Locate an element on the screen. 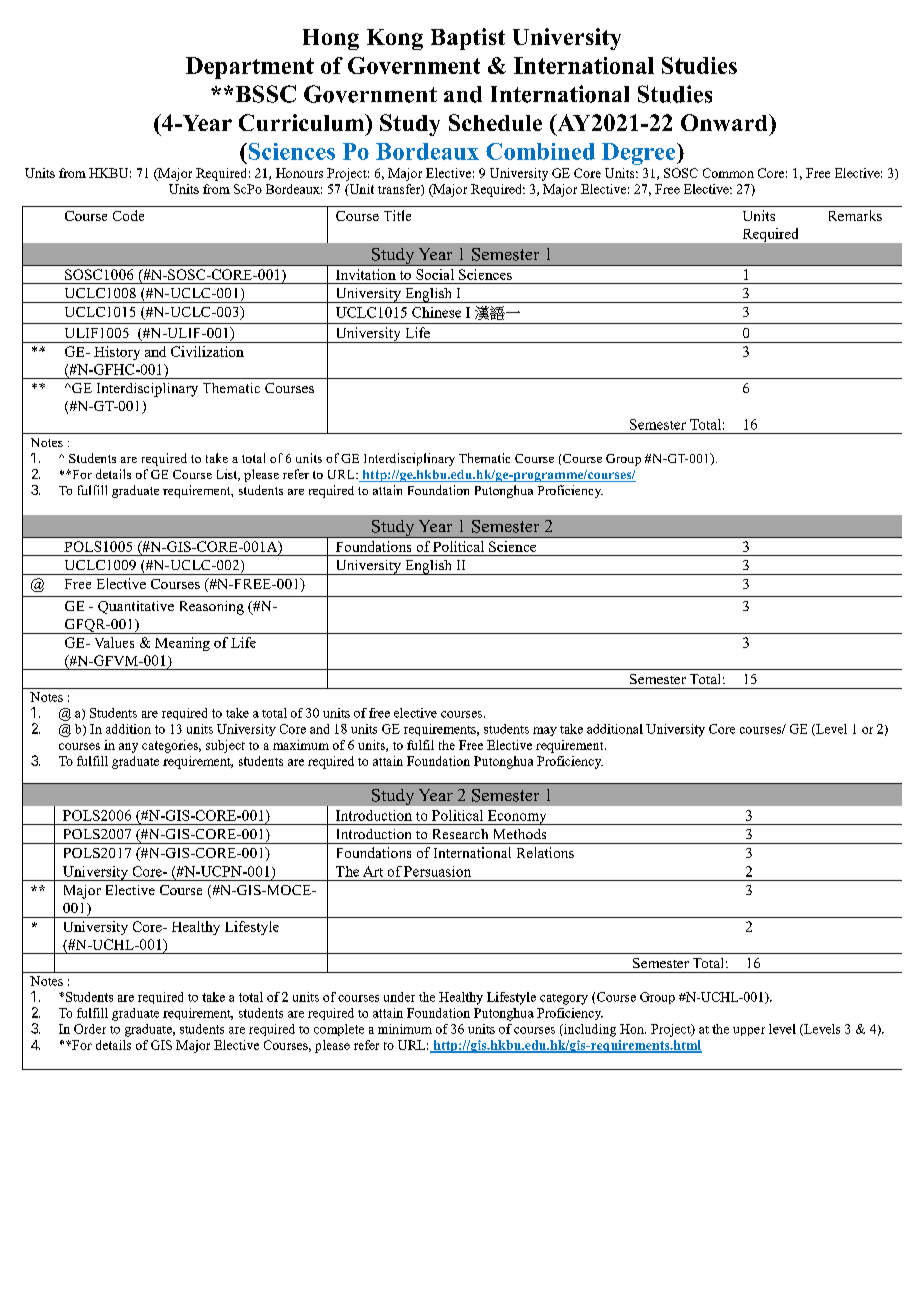 This screenshot has width=924, height=1308. subject is located at coordinates (225, 746).
